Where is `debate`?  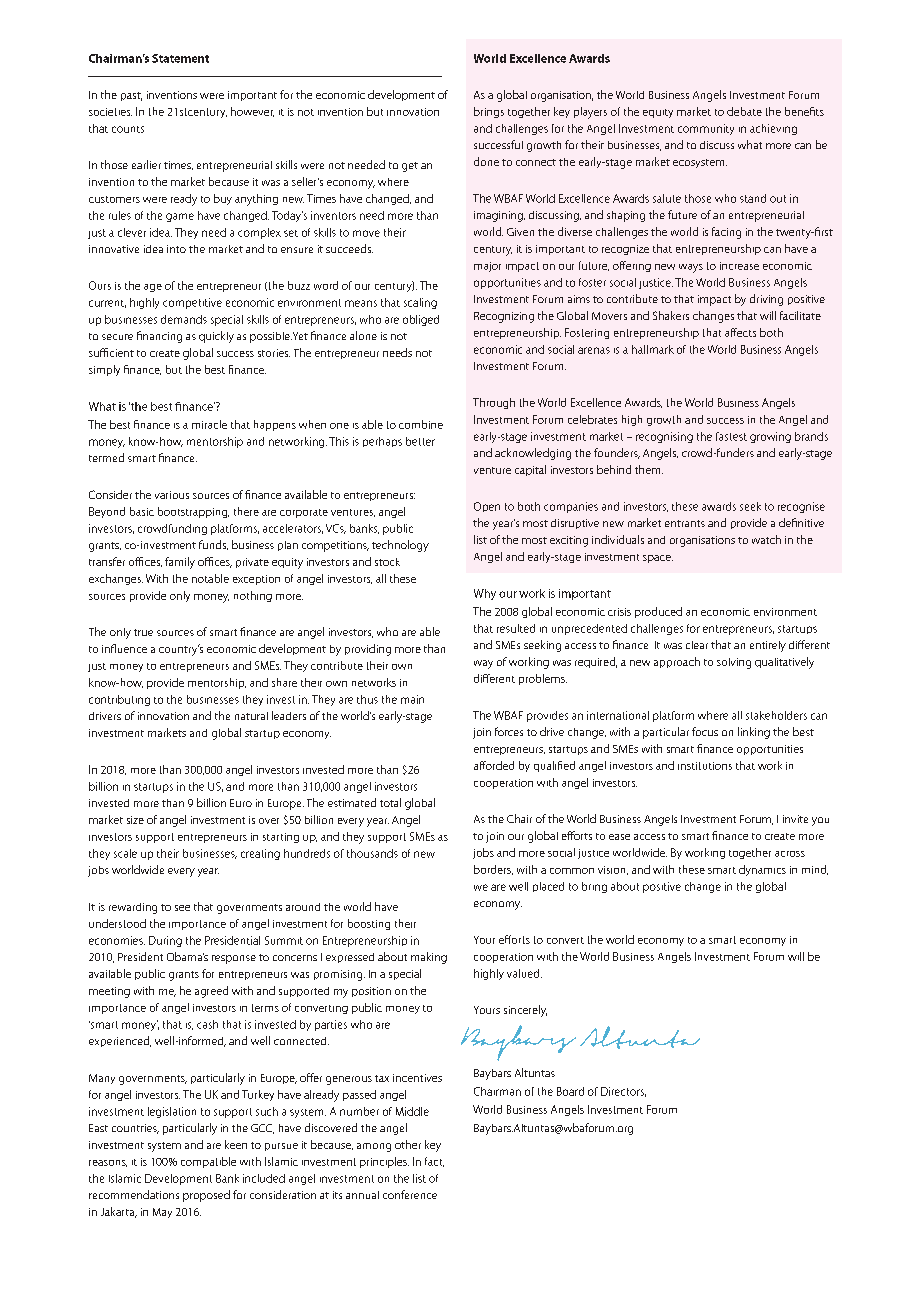 debate is located at coordinates (744, 111).
